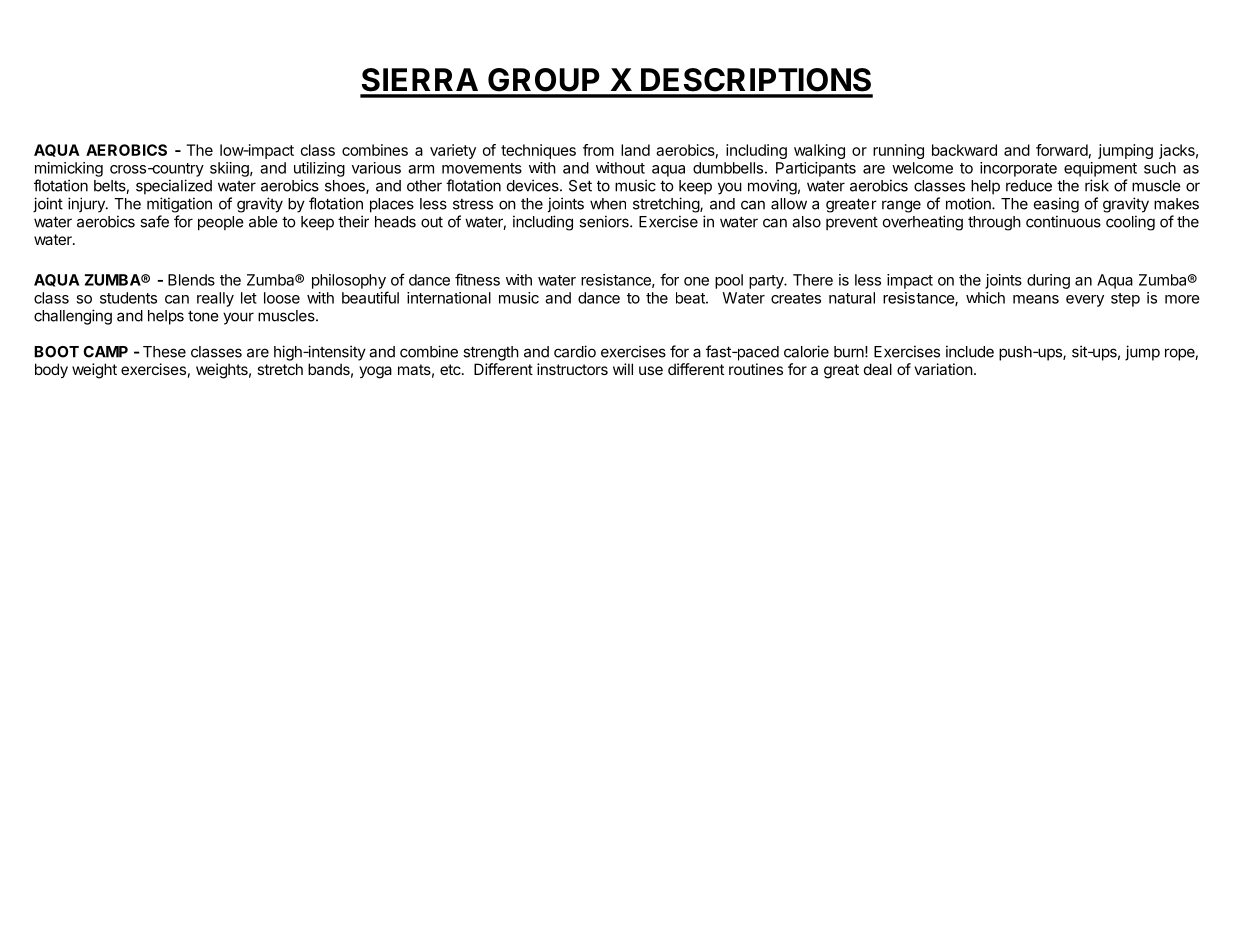 The width and height of the screenshot is (1233, 952). What do you see at coordinates (598, 150) in the screenshot?
I see `from` at bounding box center [598, 150].
